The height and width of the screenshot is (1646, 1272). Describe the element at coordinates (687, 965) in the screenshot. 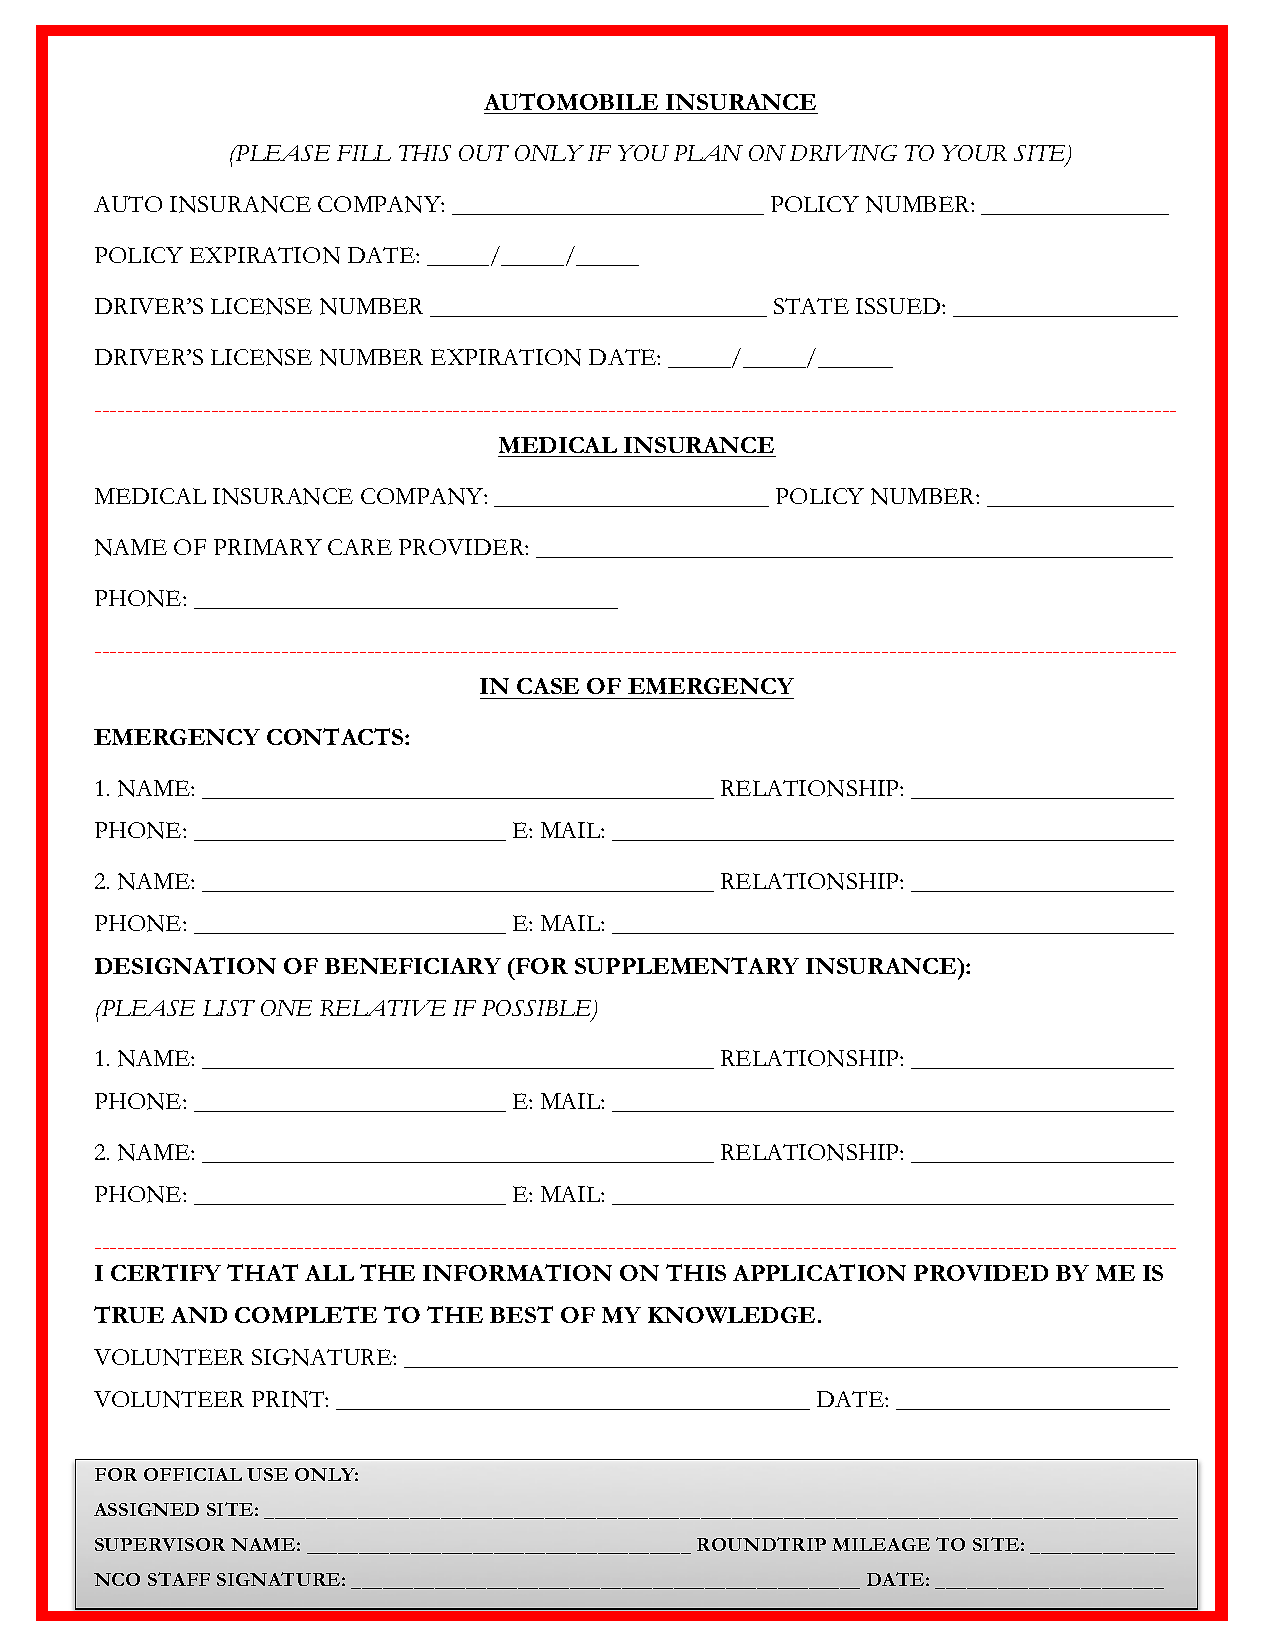

I see `SUPPLEMENTARY` at that location.
